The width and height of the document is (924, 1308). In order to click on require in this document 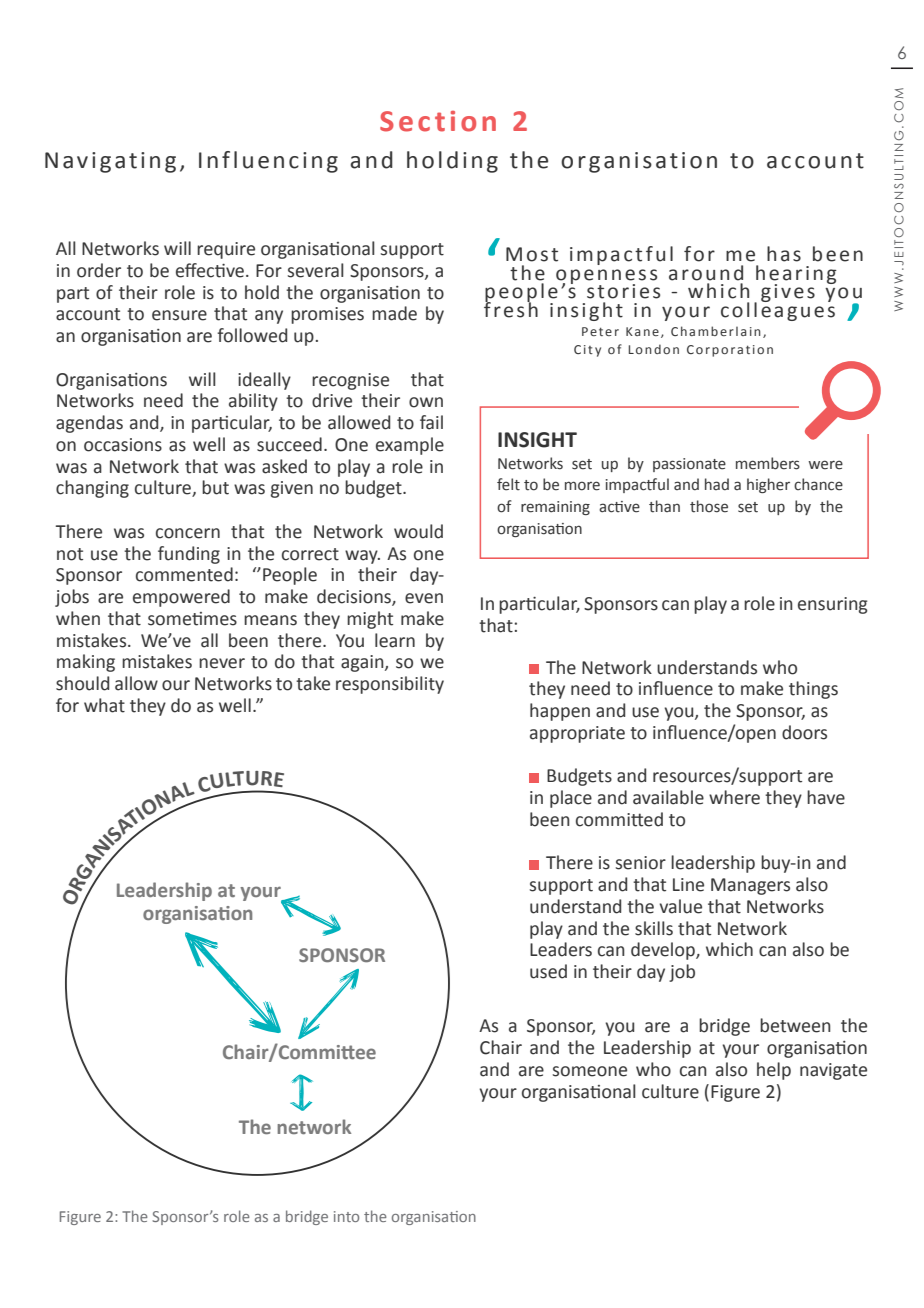, I will do `click(226, 250)`.
